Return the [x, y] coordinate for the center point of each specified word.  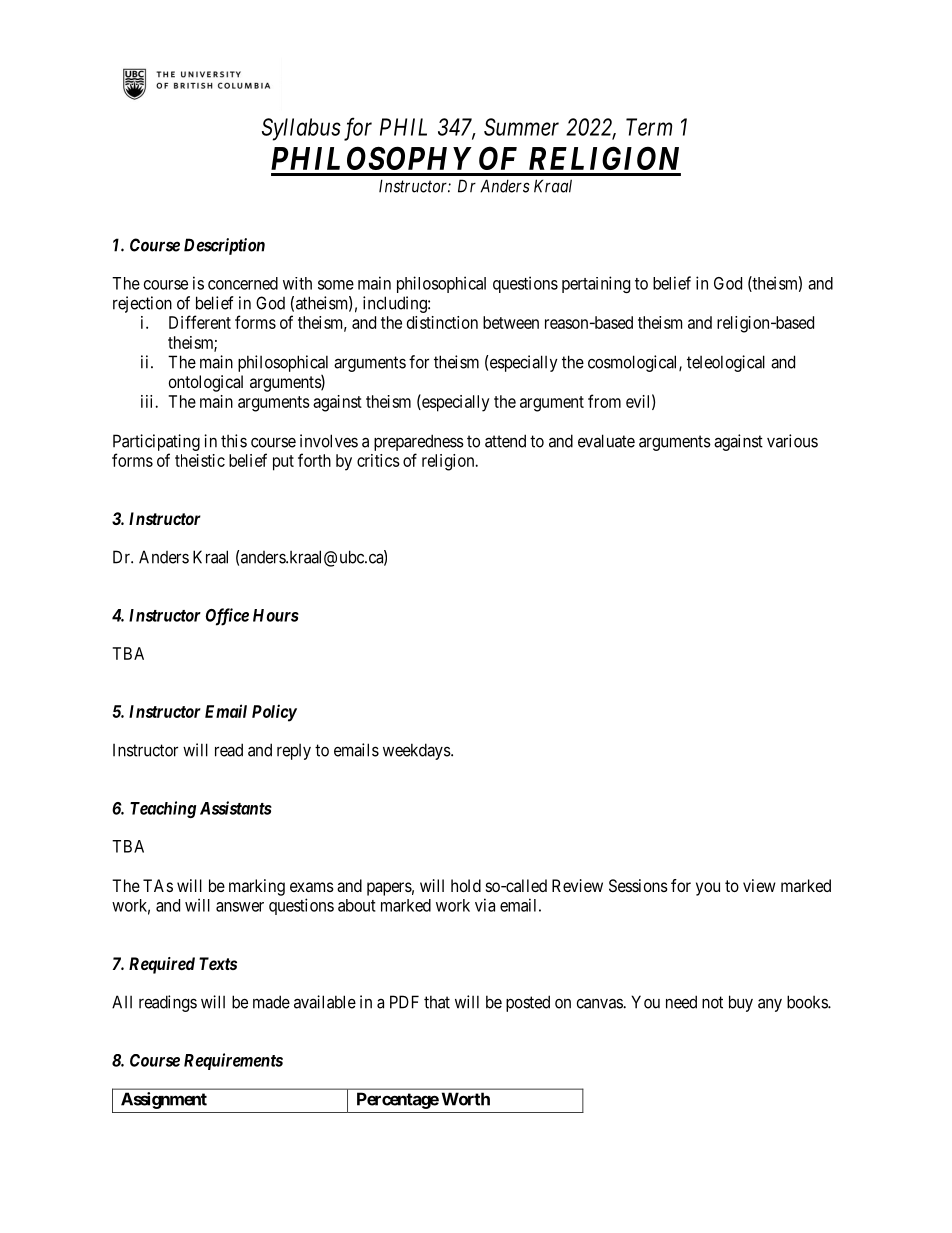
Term [649, 127]
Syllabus [301, 129]
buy [741, 1003]
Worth [466, 1099]
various [792, 441]
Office [227, 617]
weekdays [417, 751]
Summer [521, 127]
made [271, 1002]
